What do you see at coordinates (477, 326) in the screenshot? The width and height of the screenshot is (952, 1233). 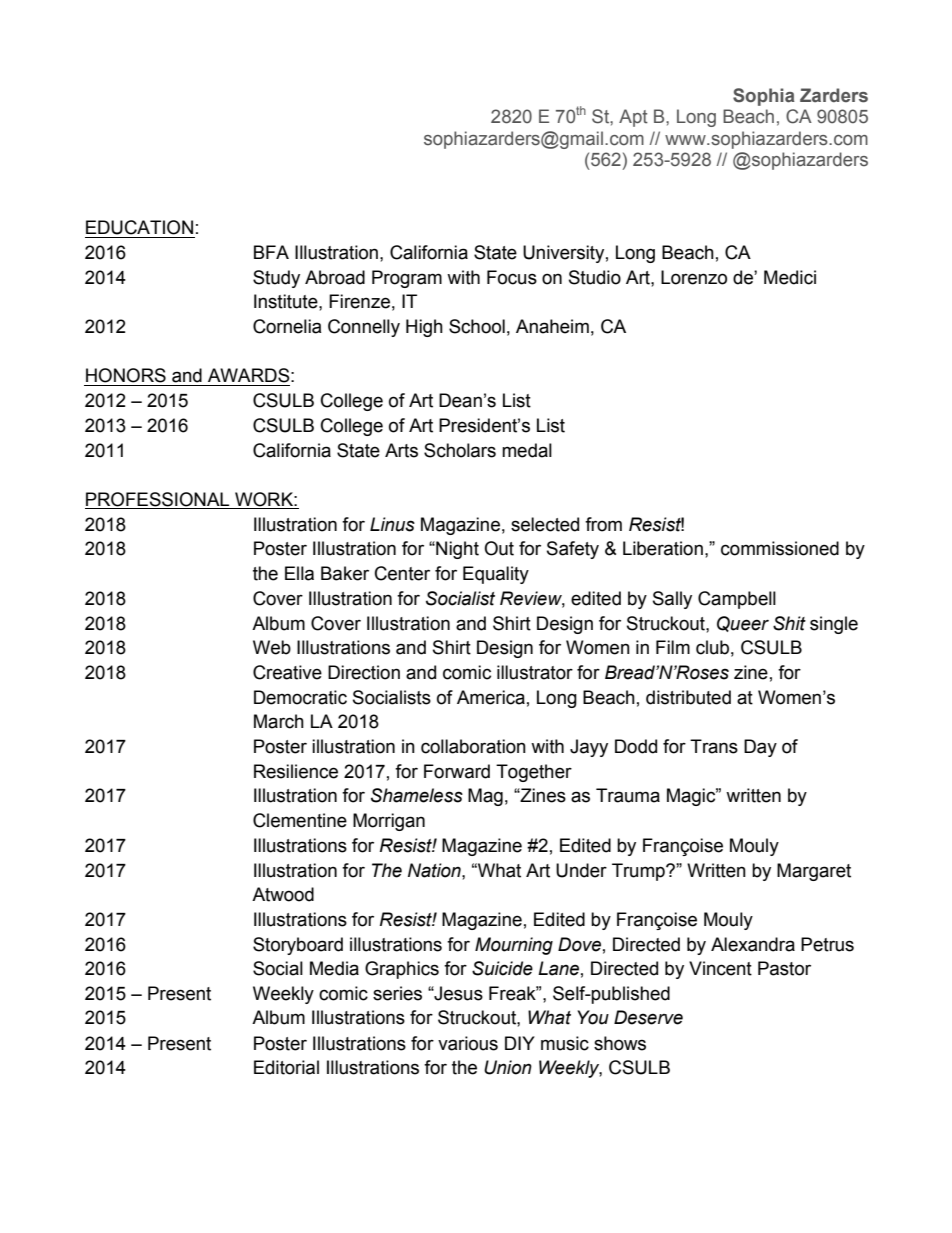 I see `School` at bounding box center [477, 326].
